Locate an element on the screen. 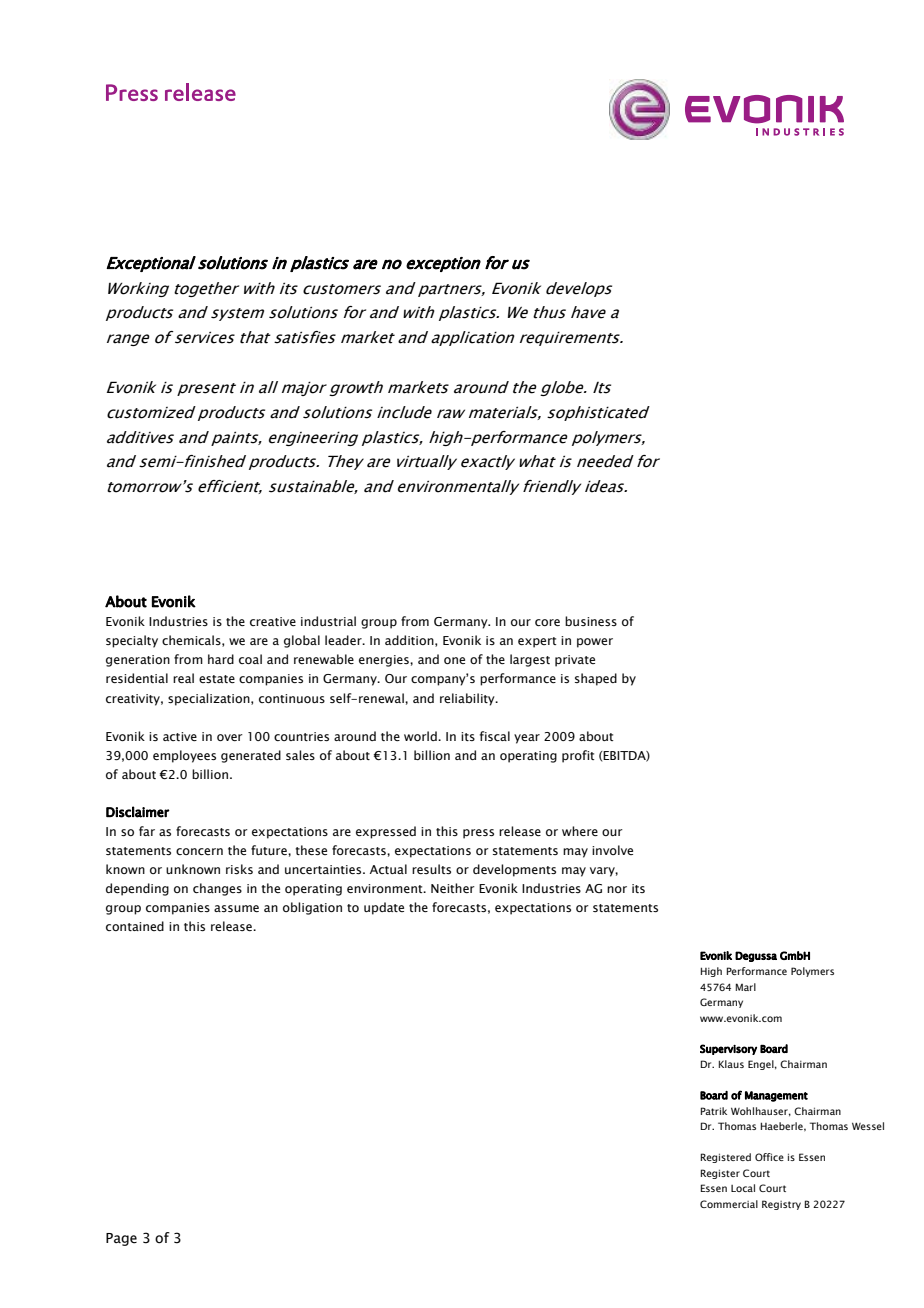  Supervisory is located at coordinates (728, 1049).
